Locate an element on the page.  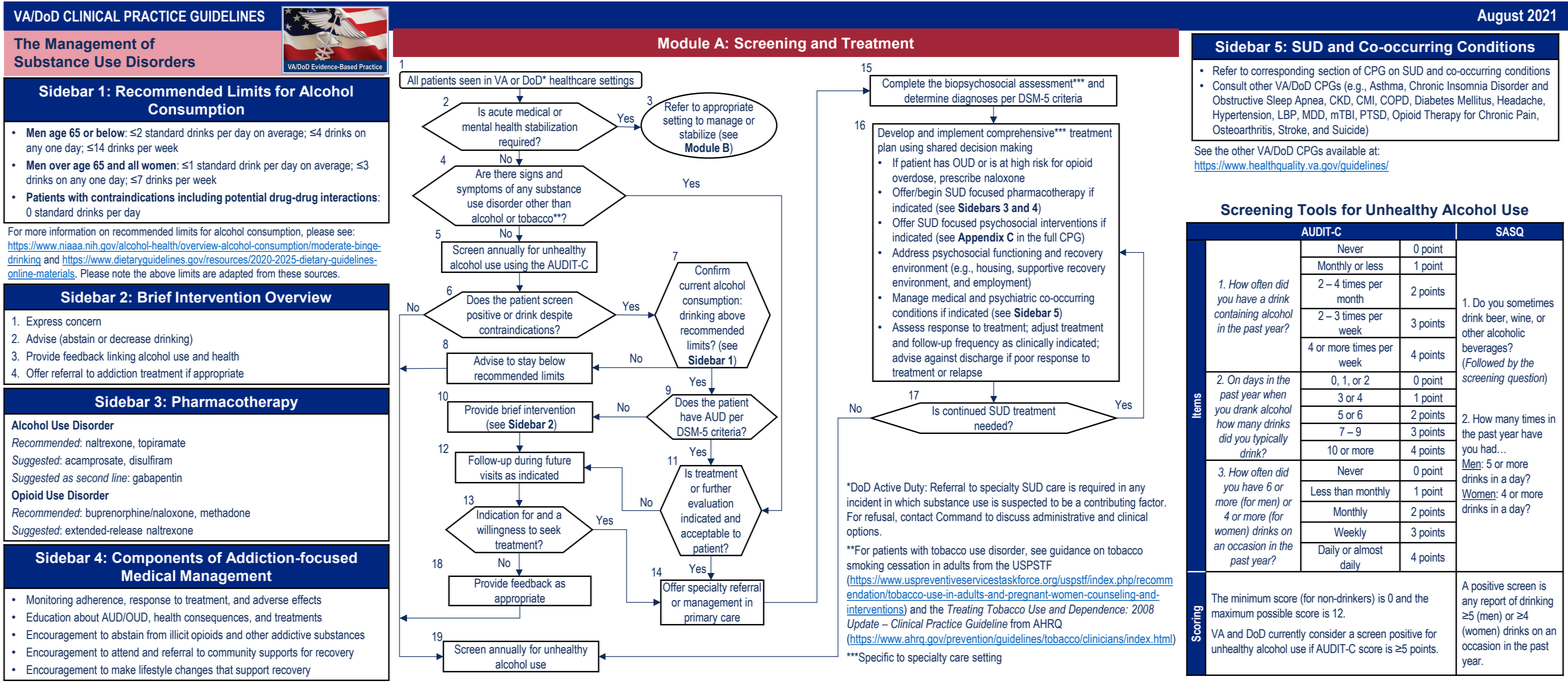
potential is located at coordinates (245, 198).
